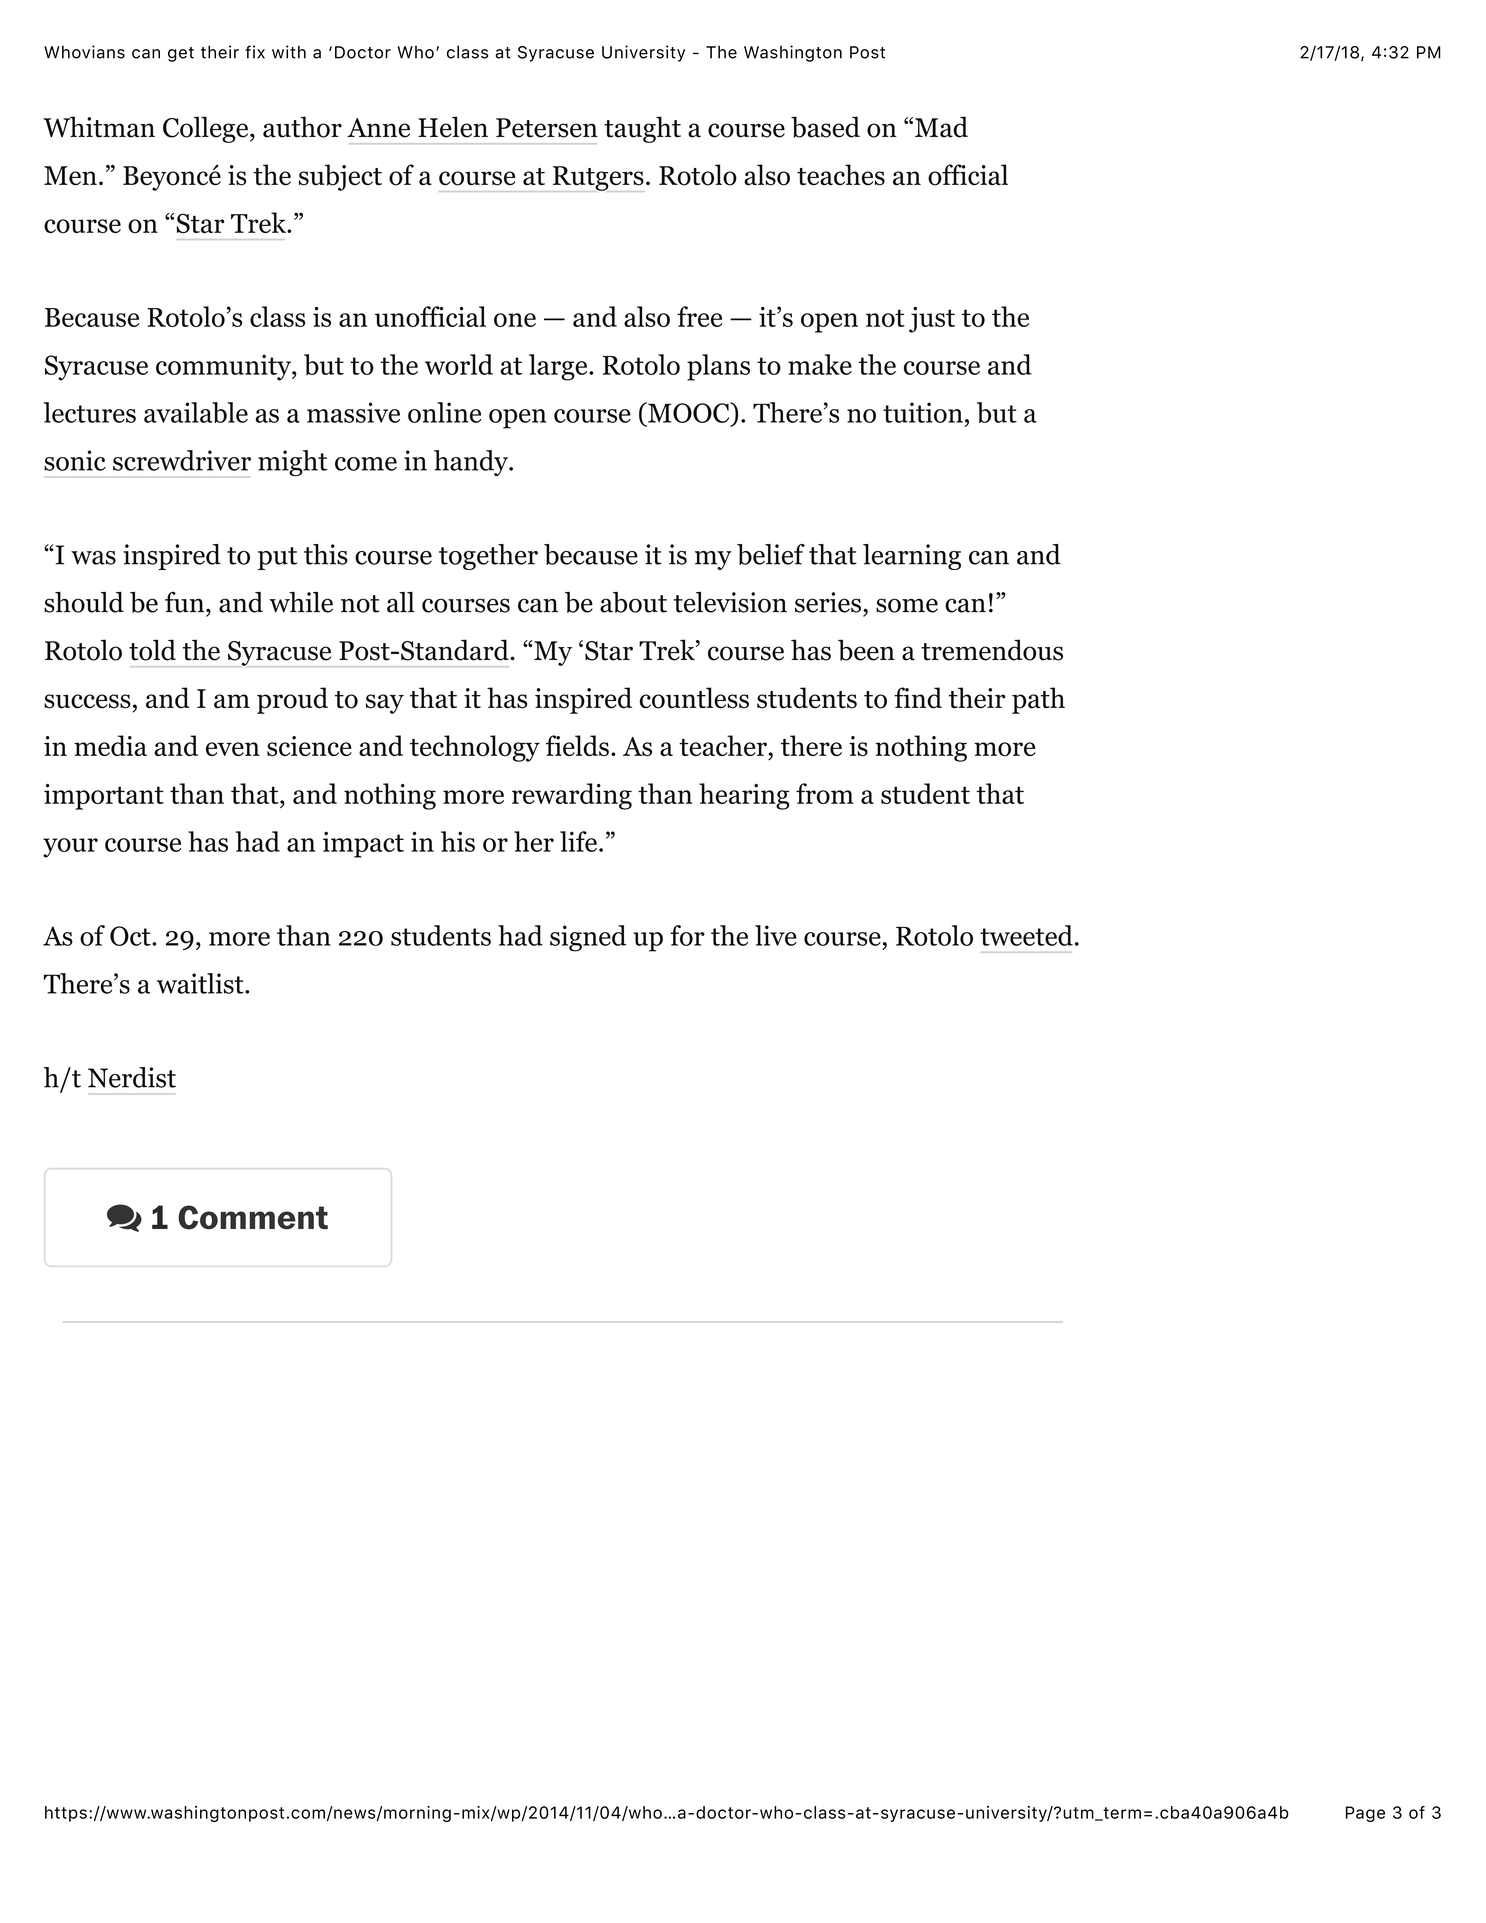 Image resolution: width=1486 pixels, height=1923 pixels. I want to click on MOOC, so click(689, 415).
